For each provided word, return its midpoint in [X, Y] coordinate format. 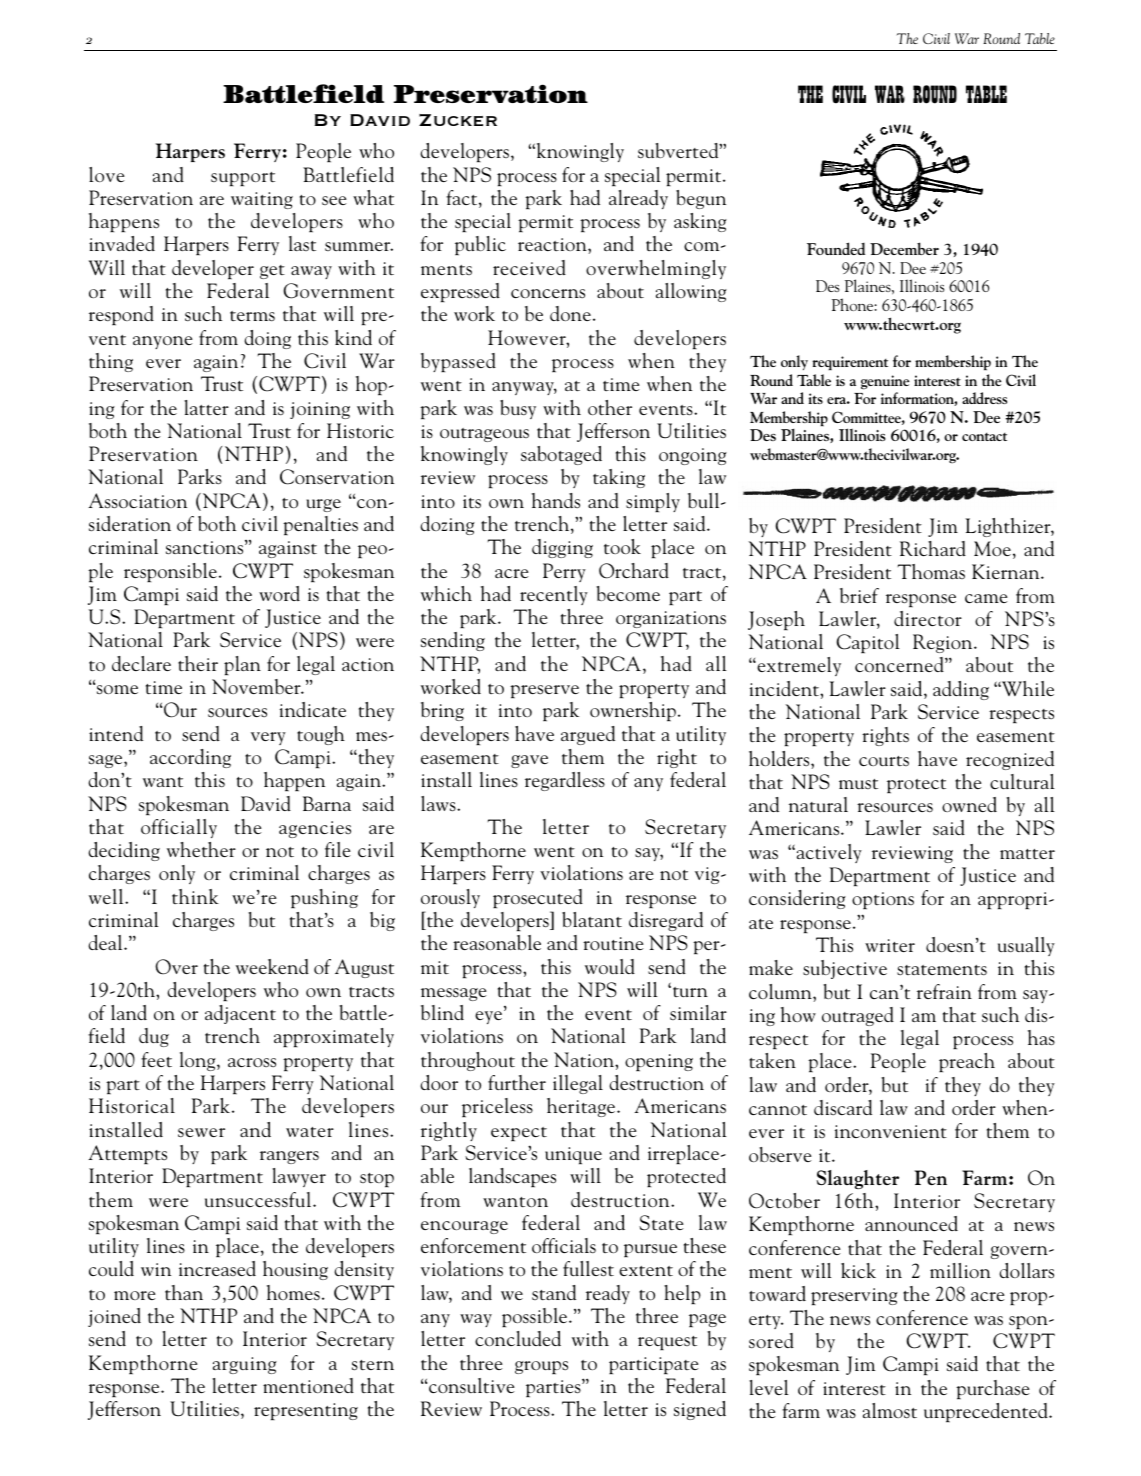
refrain [944, 991]
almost [890, 1411]
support [243, 179]
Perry [564, 572]
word [279, 593]
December [904, 248]
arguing [245, 1365]
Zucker [458, 120]
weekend [272, 966]
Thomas [931, 571]
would [610, 966]
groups [541, 1368]
